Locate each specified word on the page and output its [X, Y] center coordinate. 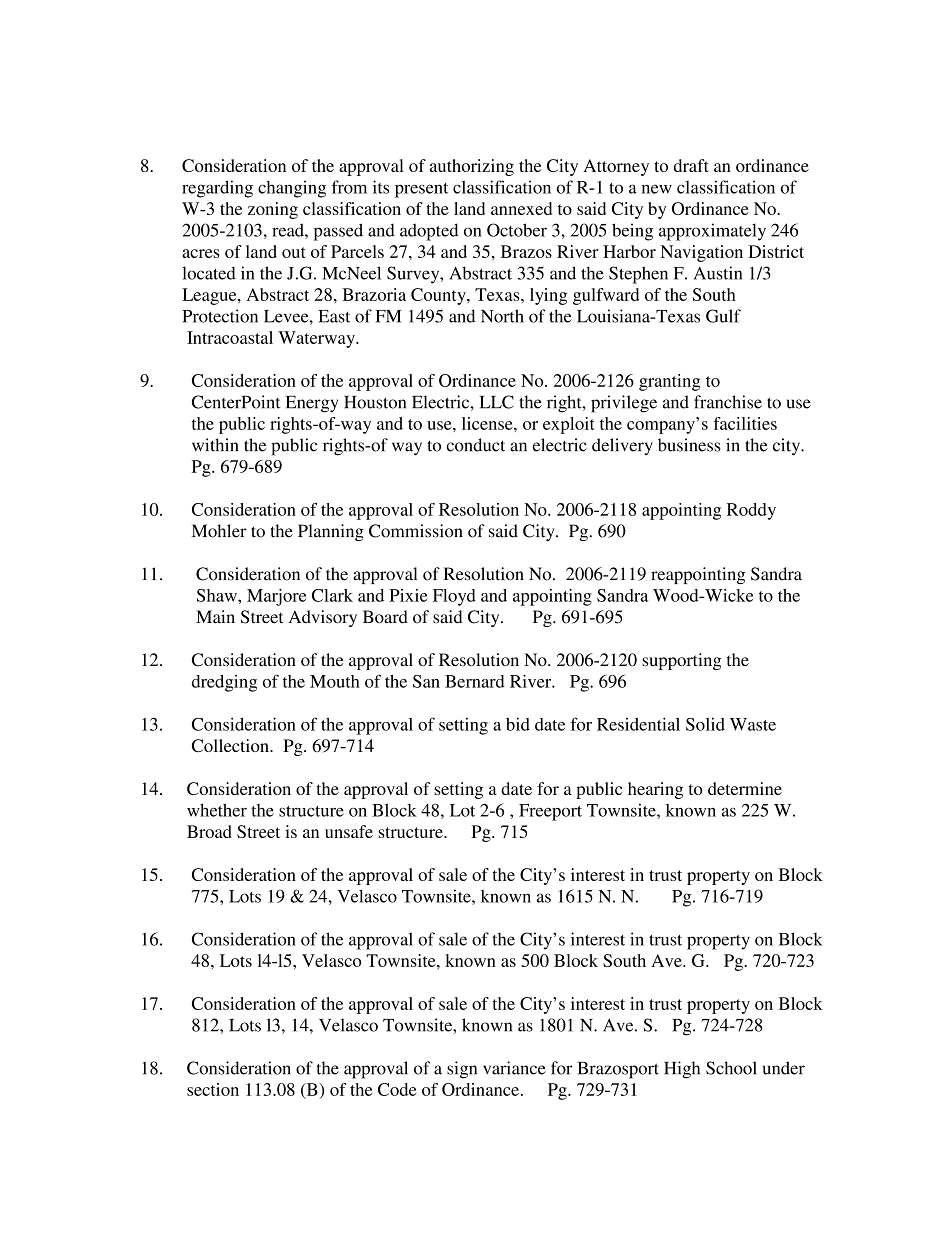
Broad [209, 831]
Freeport [550, 812]
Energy [312, 404]
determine [745, 788]
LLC [497, 402]
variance [514, 1068]
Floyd [454, 597]
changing [292, 189]
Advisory [323, 618]
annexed [521, 208]
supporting [682, 661]
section [213, 1089]
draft [691, 165]
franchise [728, 402]
